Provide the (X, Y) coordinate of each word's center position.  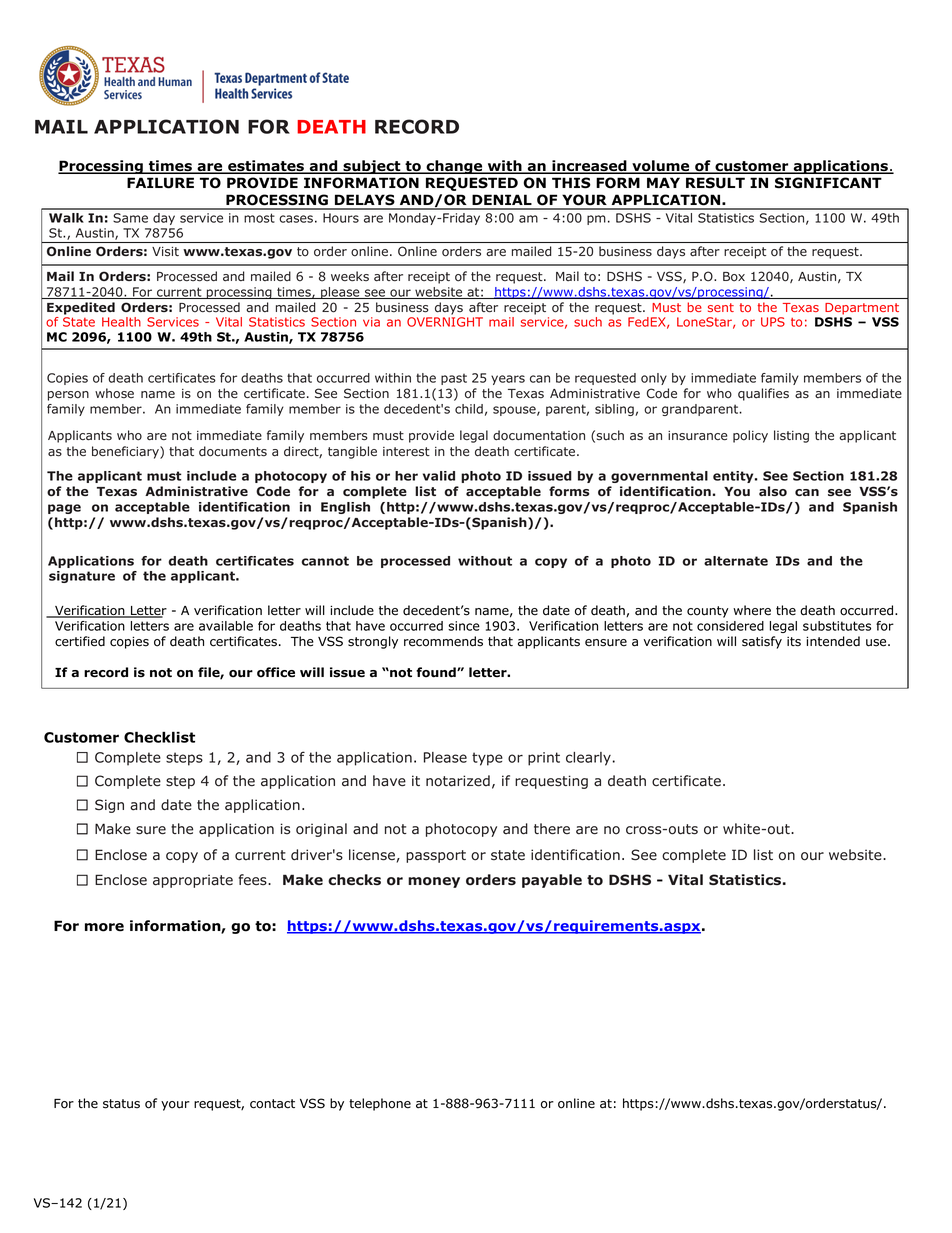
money (434, 882)
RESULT (715, 183)
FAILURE (160, 183)
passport (436, 856)
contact (272, 1104)
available (226, 626)
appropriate (193, 881)
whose (114, 393)
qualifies (763, 394)
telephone (380, 1104)
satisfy (762, 642)
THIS (571, 183)
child (469, 409)
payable (552, 881)
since (464, 626)
